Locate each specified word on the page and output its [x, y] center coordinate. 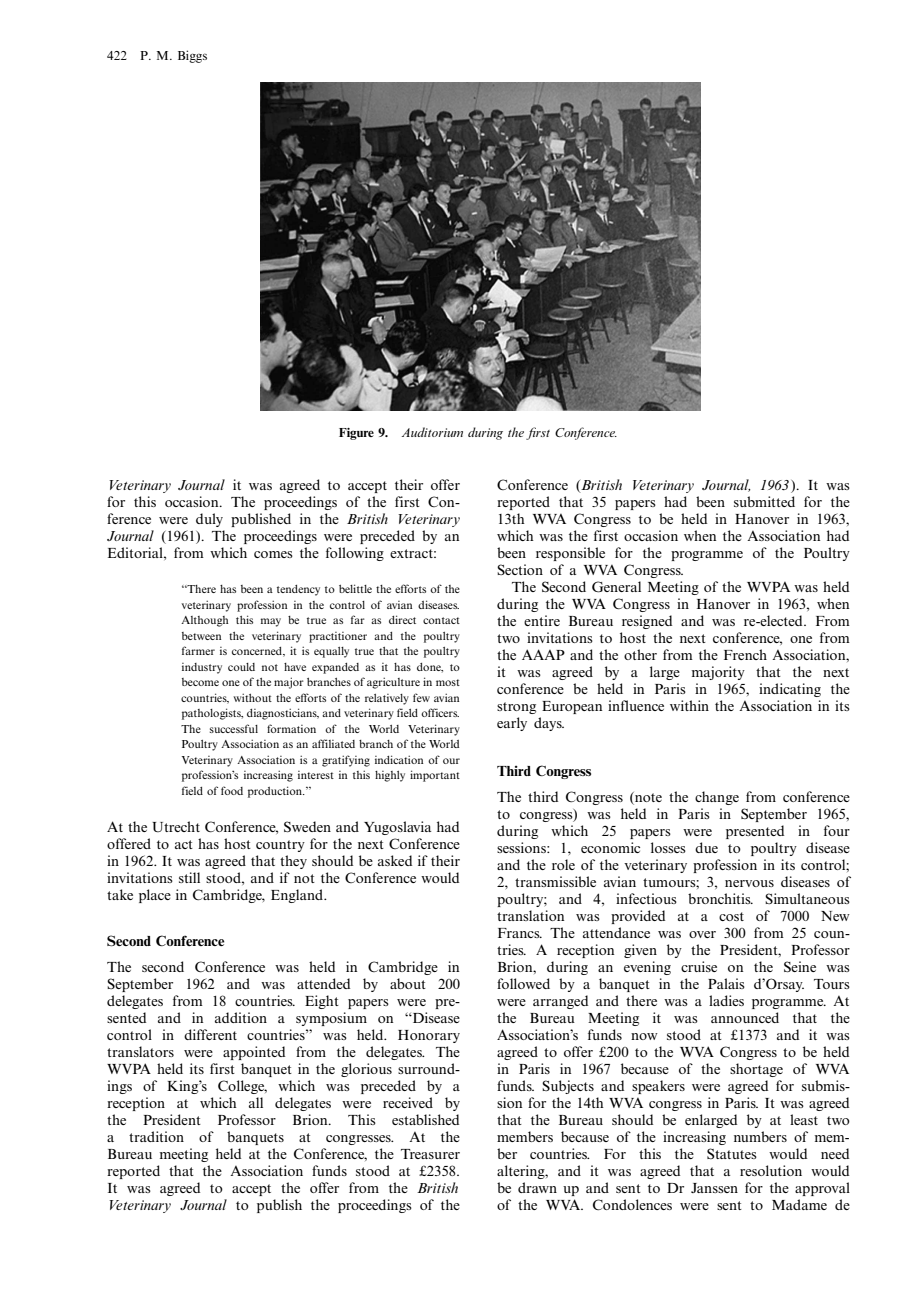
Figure [356, 434]
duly [209, 520]
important [435, 776]
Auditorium [432, 432]
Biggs [192, 56]
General [616, 587]
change [717, 798]
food [232, 790]
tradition [156, 1136]
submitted [764, 501]
